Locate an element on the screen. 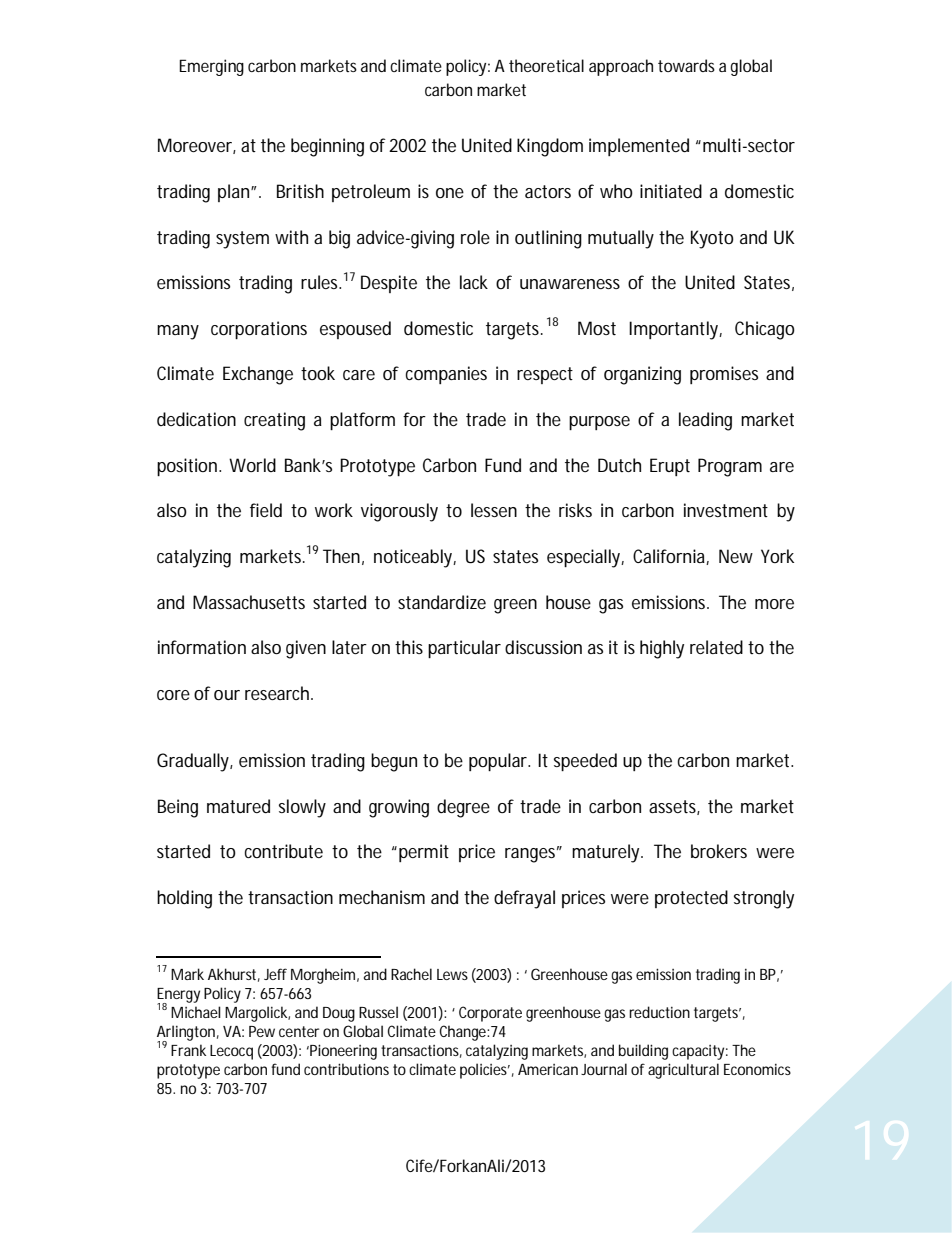 The height and width of the screenshot is (1233, 952). New is located at coordinates (736, 556).
